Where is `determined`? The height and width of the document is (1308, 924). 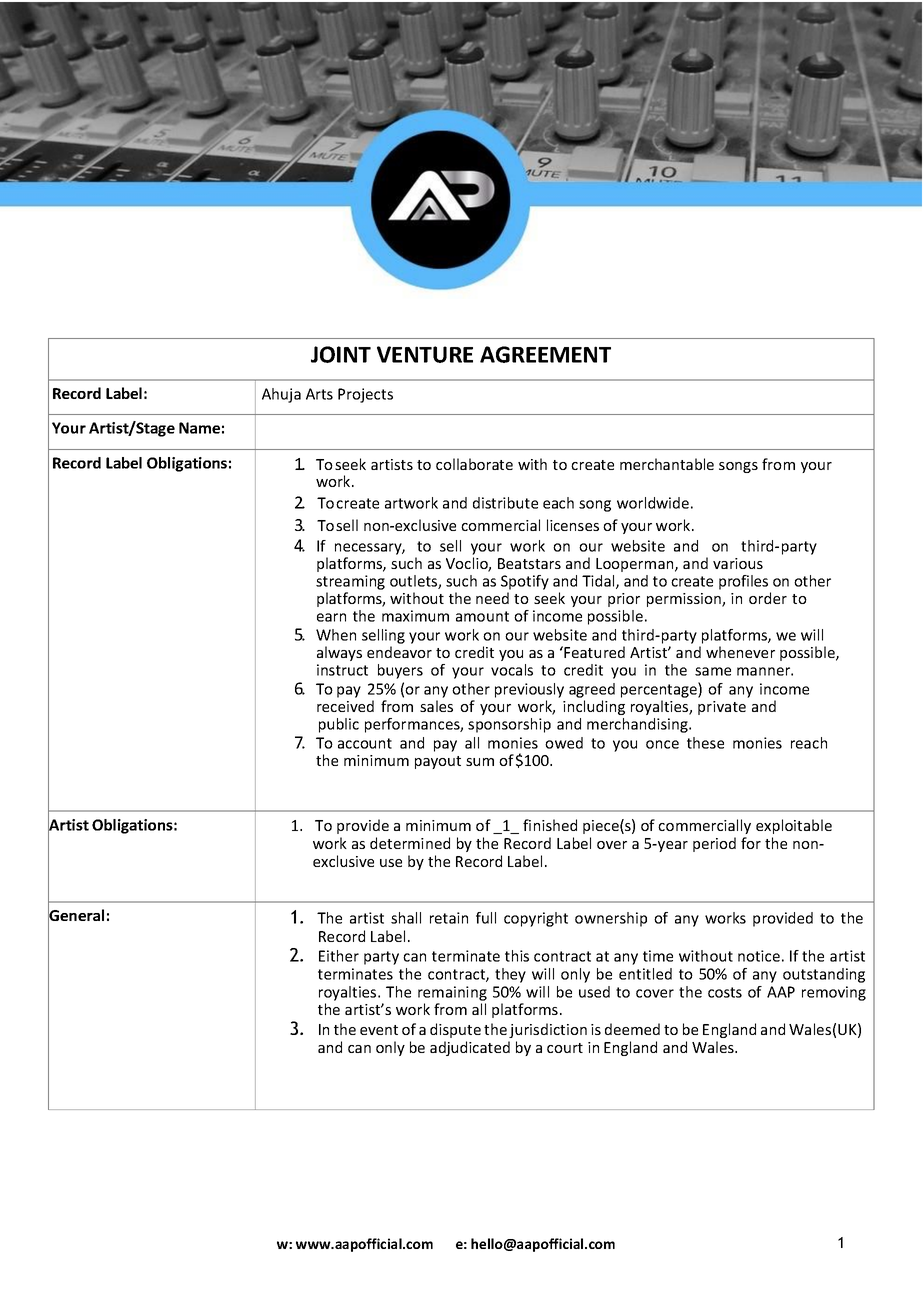
determined is located at coordinates (410, 843).
